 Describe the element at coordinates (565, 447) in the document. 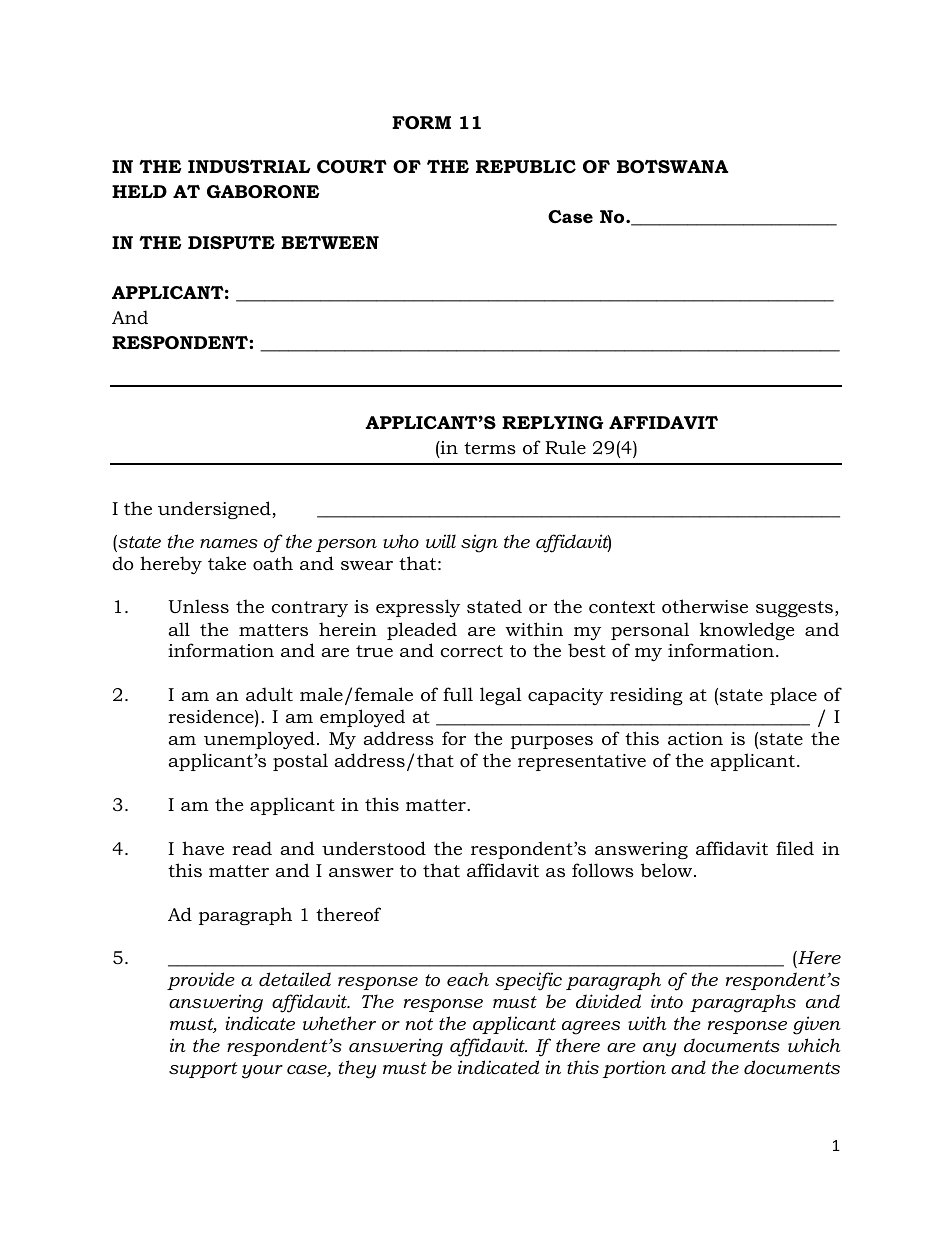

I see `Rule` at that location.
